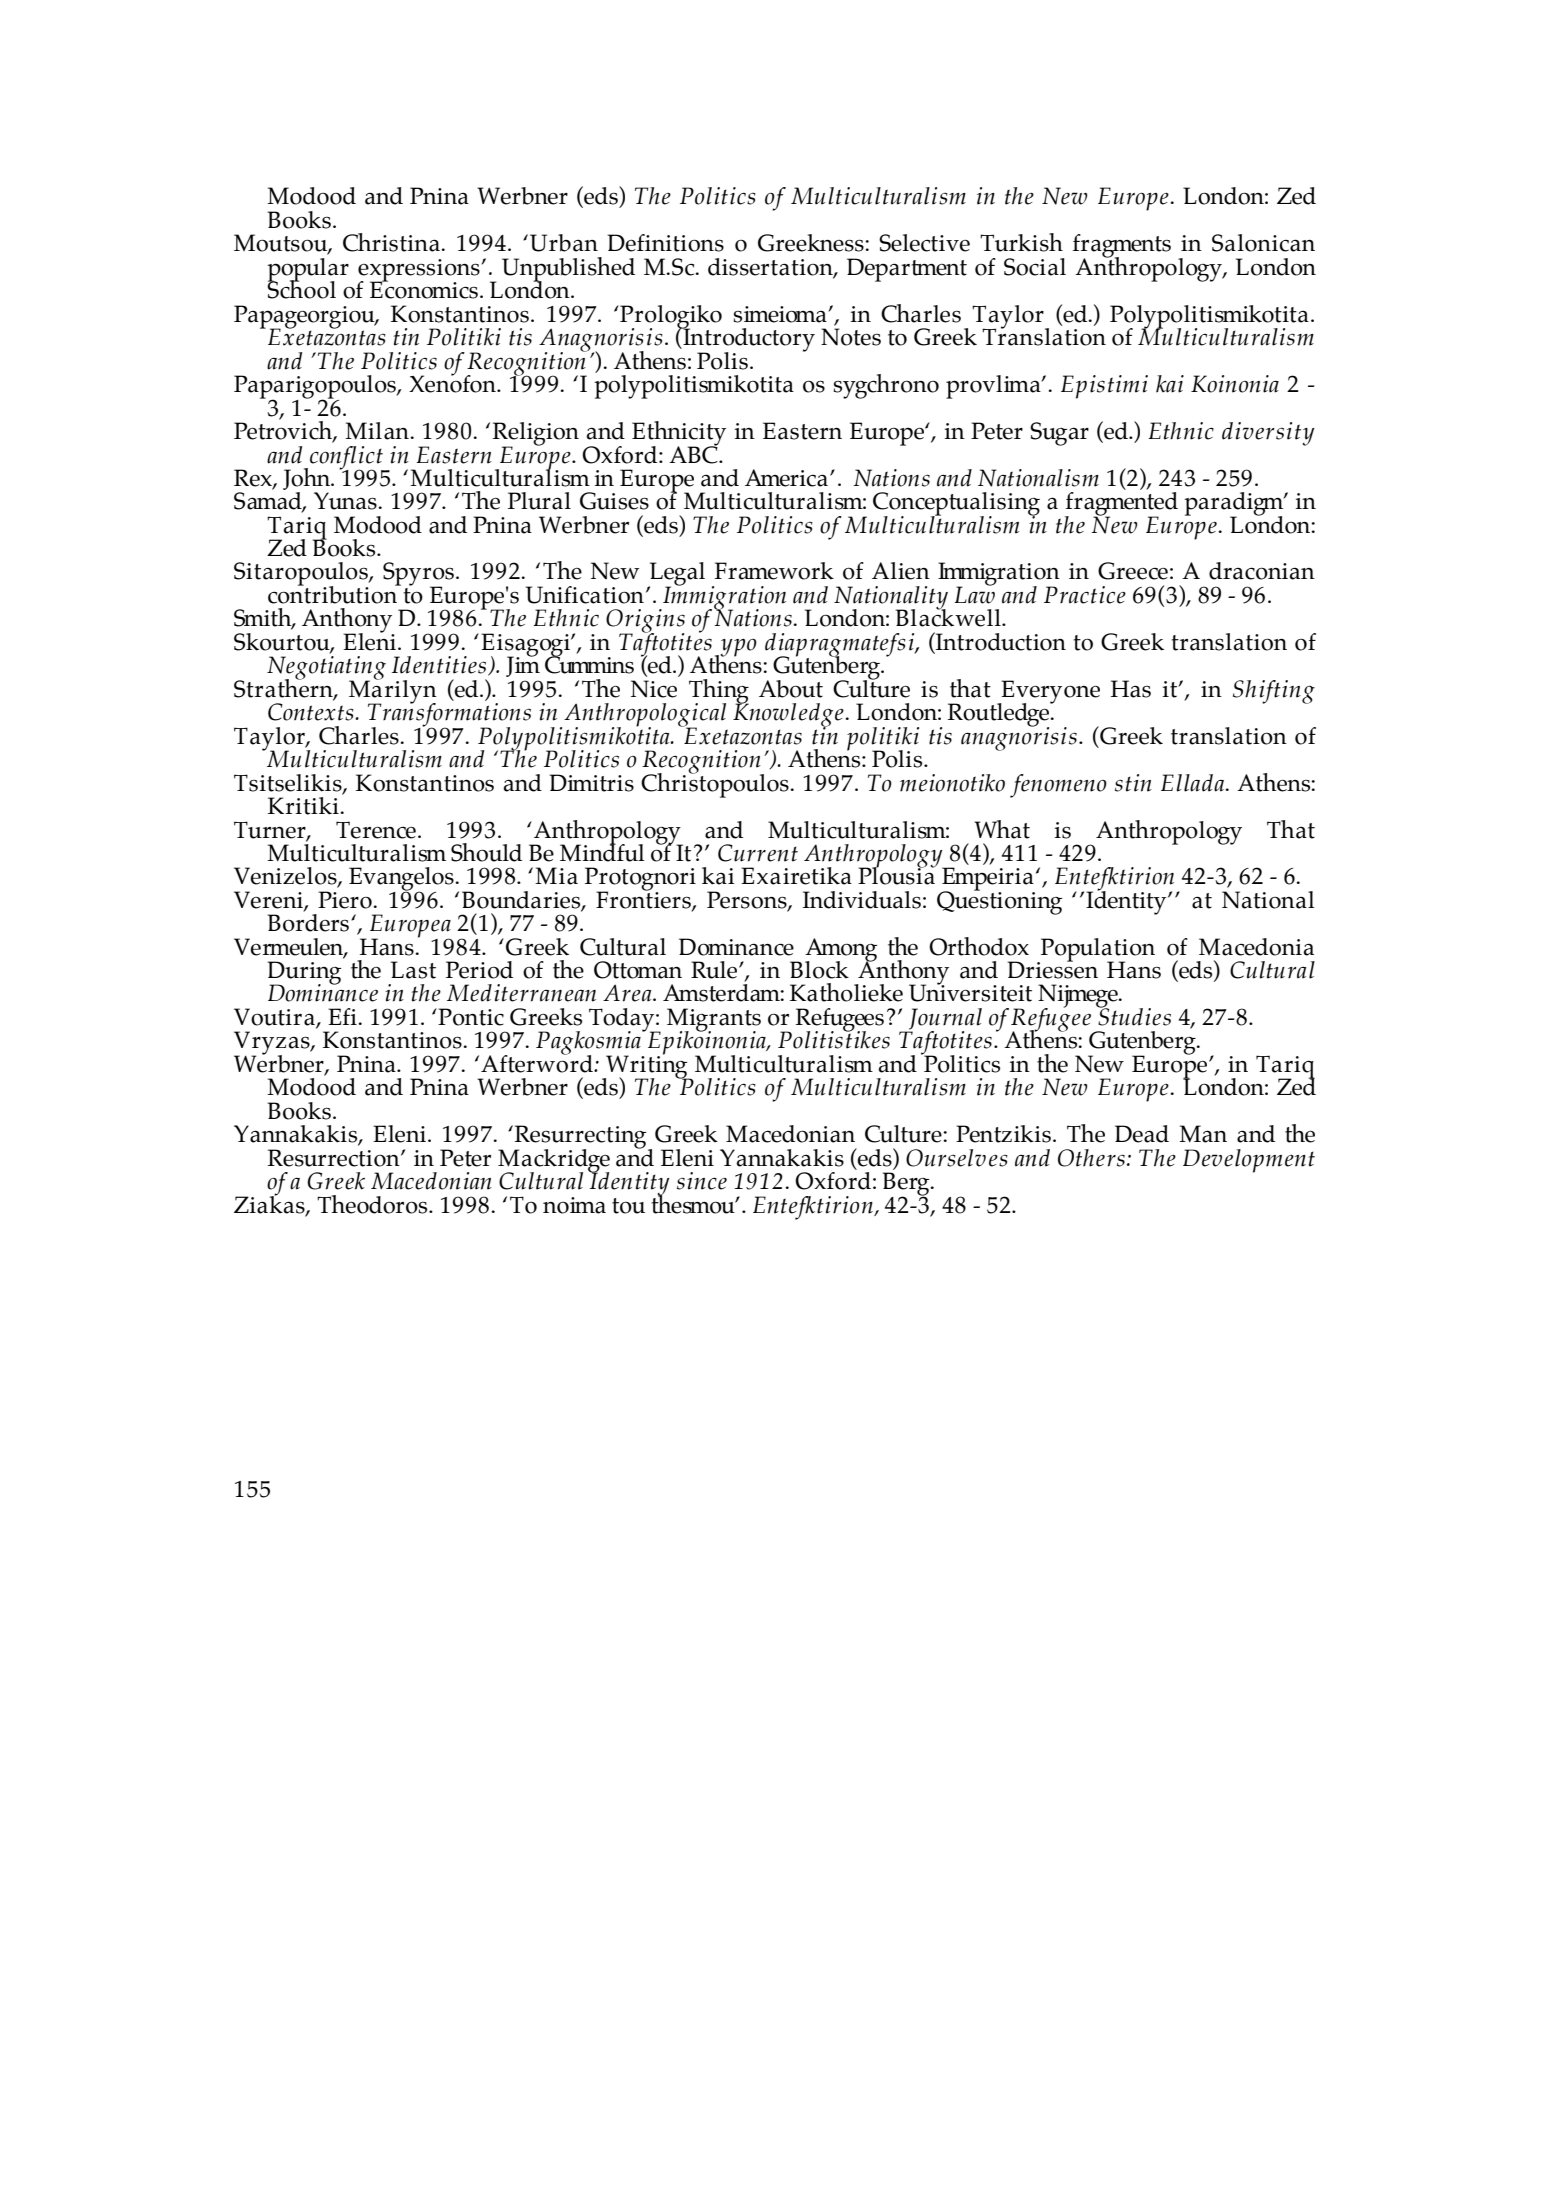 The width and height of the document is (1550, 2193). I want to click on Terence, so click(376, 830).
